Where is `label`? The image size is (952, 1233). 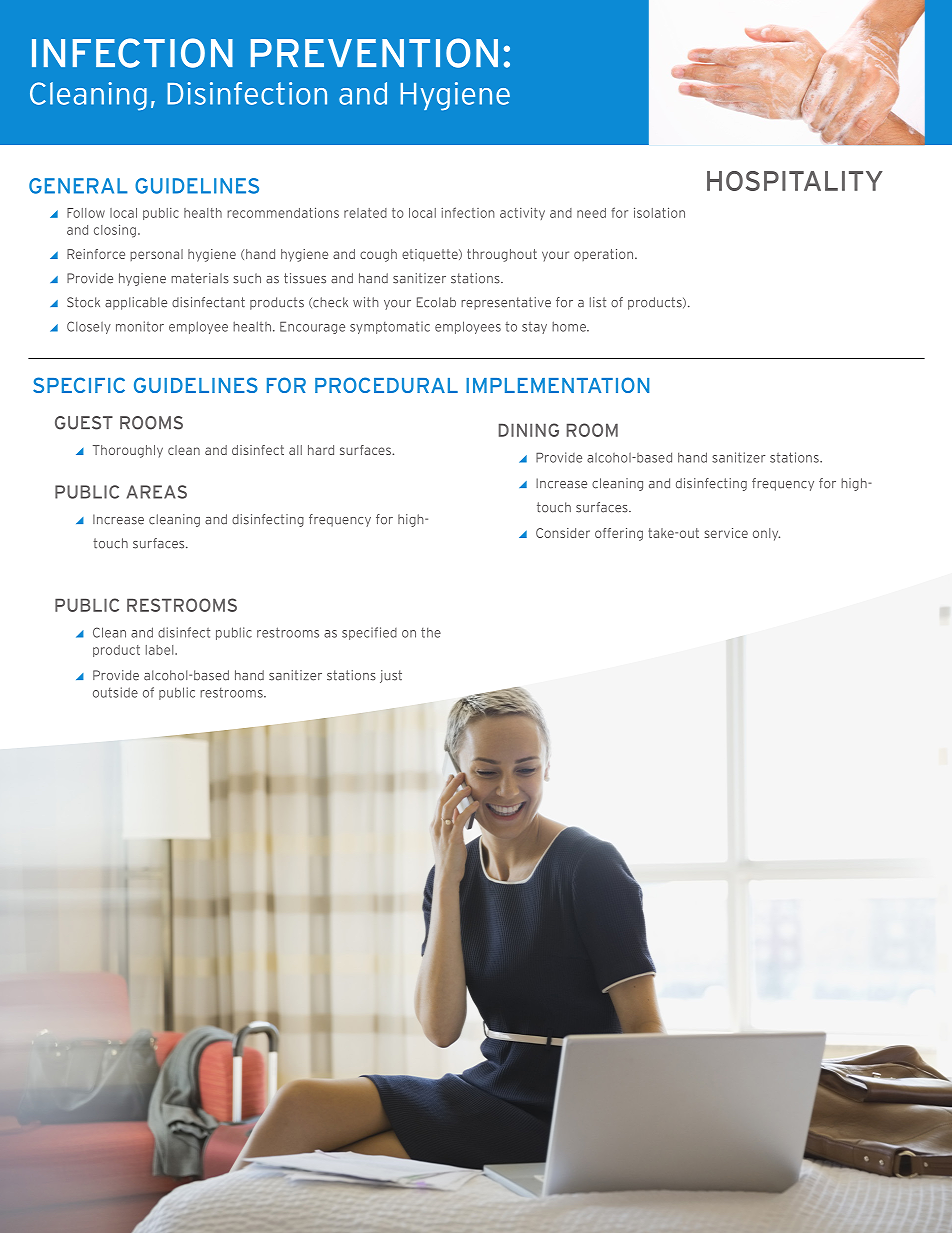
label is located at coordinates (161, 650).
